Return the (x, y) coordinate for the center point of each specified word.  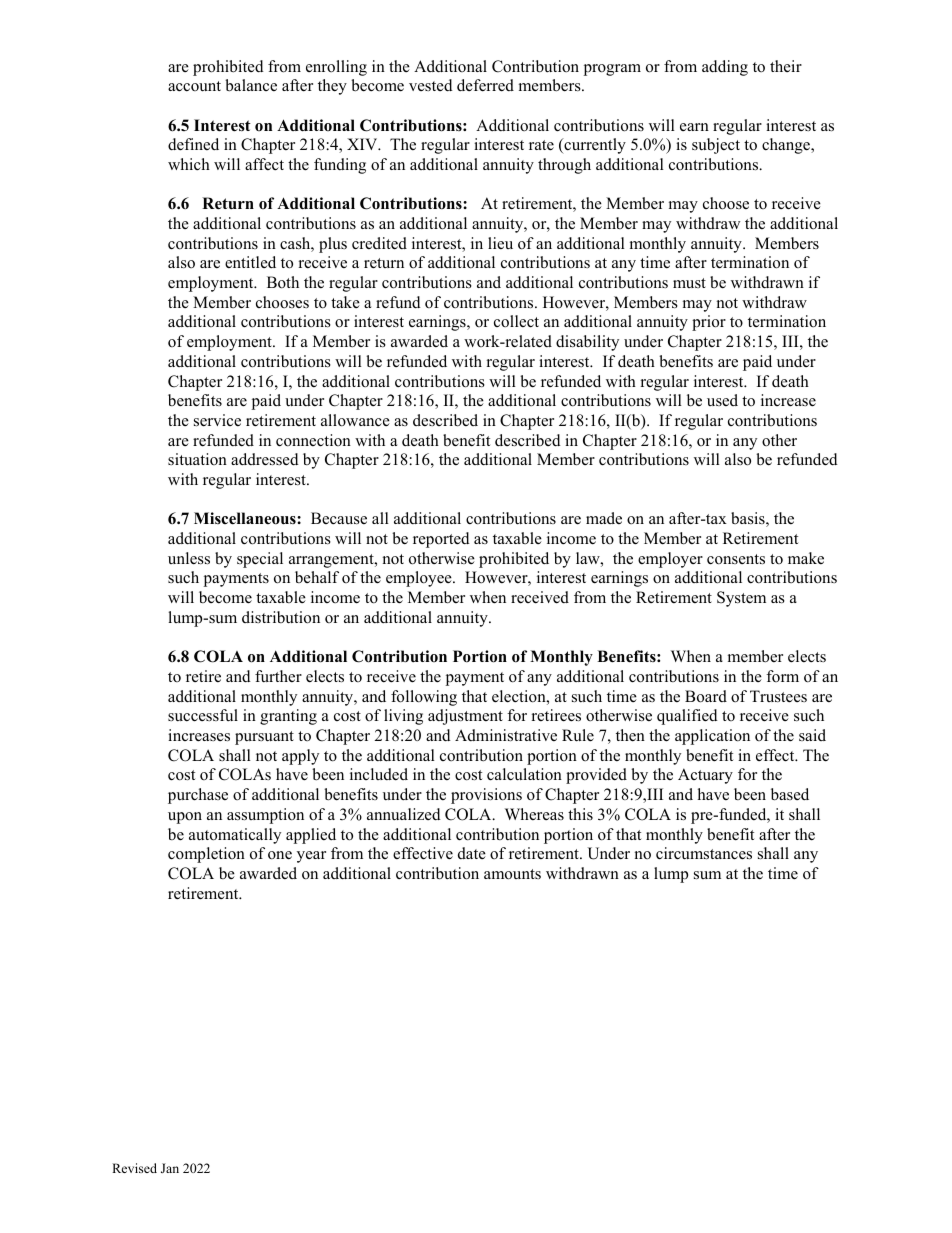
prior (709, 323)
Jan (170, 1168)
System (741, 599)
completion (206, 855)
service (217, 420)
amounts (512, 874)
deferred (485, 85)
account (194, 86)
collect (516, 321)
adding (725, 68)
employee (420, 579)
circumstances (704, 853)
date (472, 853)
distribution (281, 617)
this (580, 814)
